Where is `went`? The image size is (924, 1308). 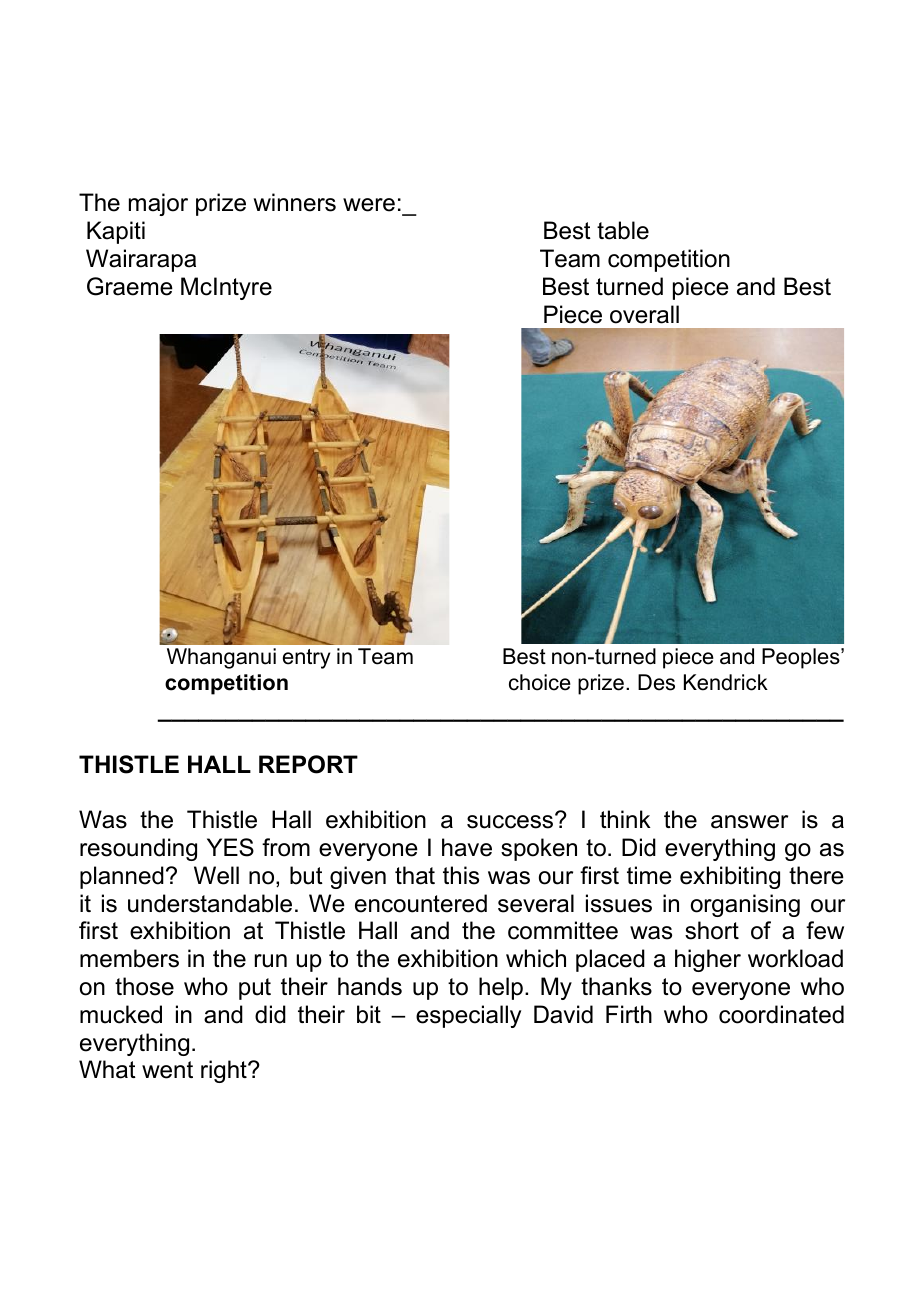 went is located at coordinates (167, 1070).
